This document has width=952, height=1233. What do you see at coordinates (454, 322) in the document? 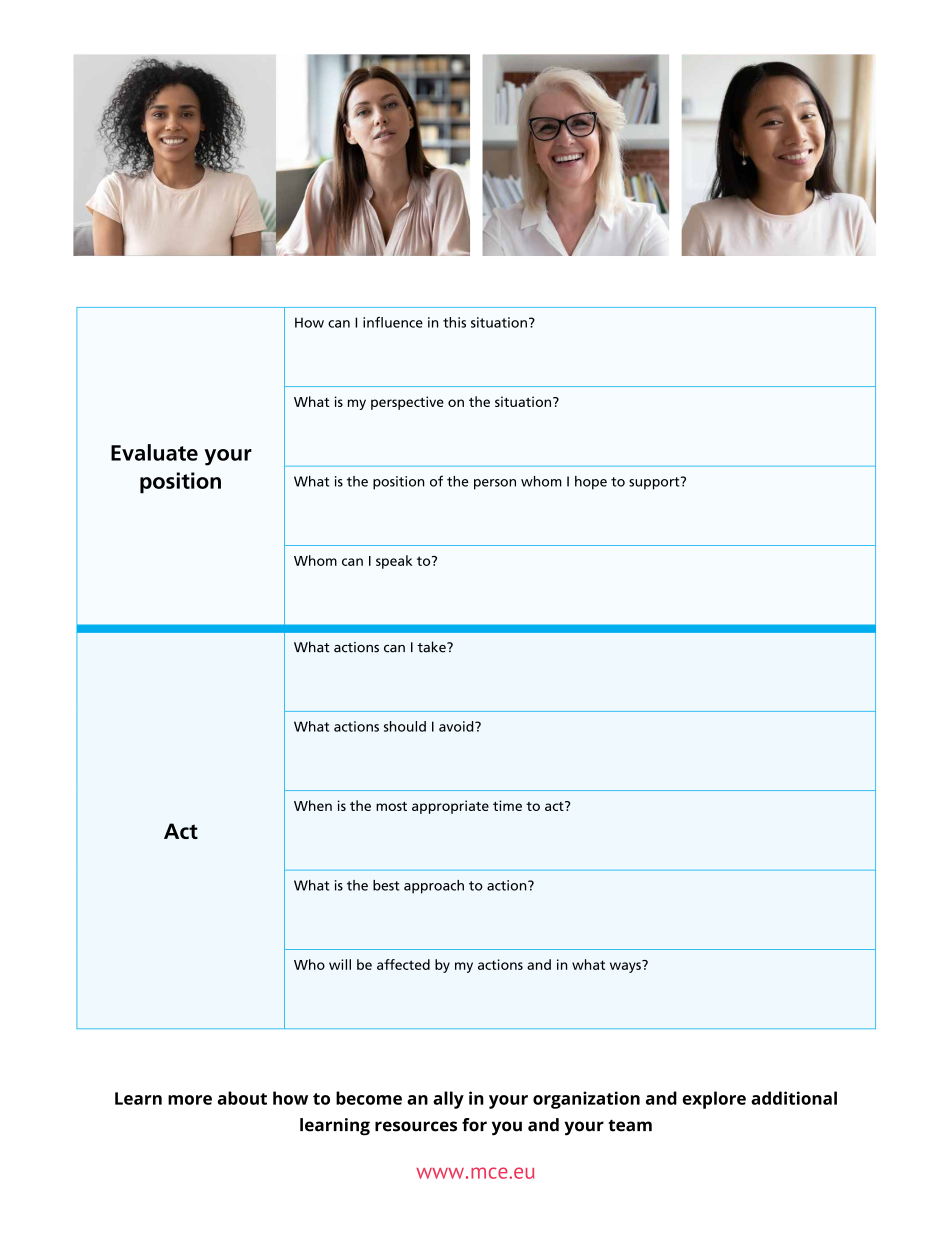
I see `this` at bounding box center [454, 322].
